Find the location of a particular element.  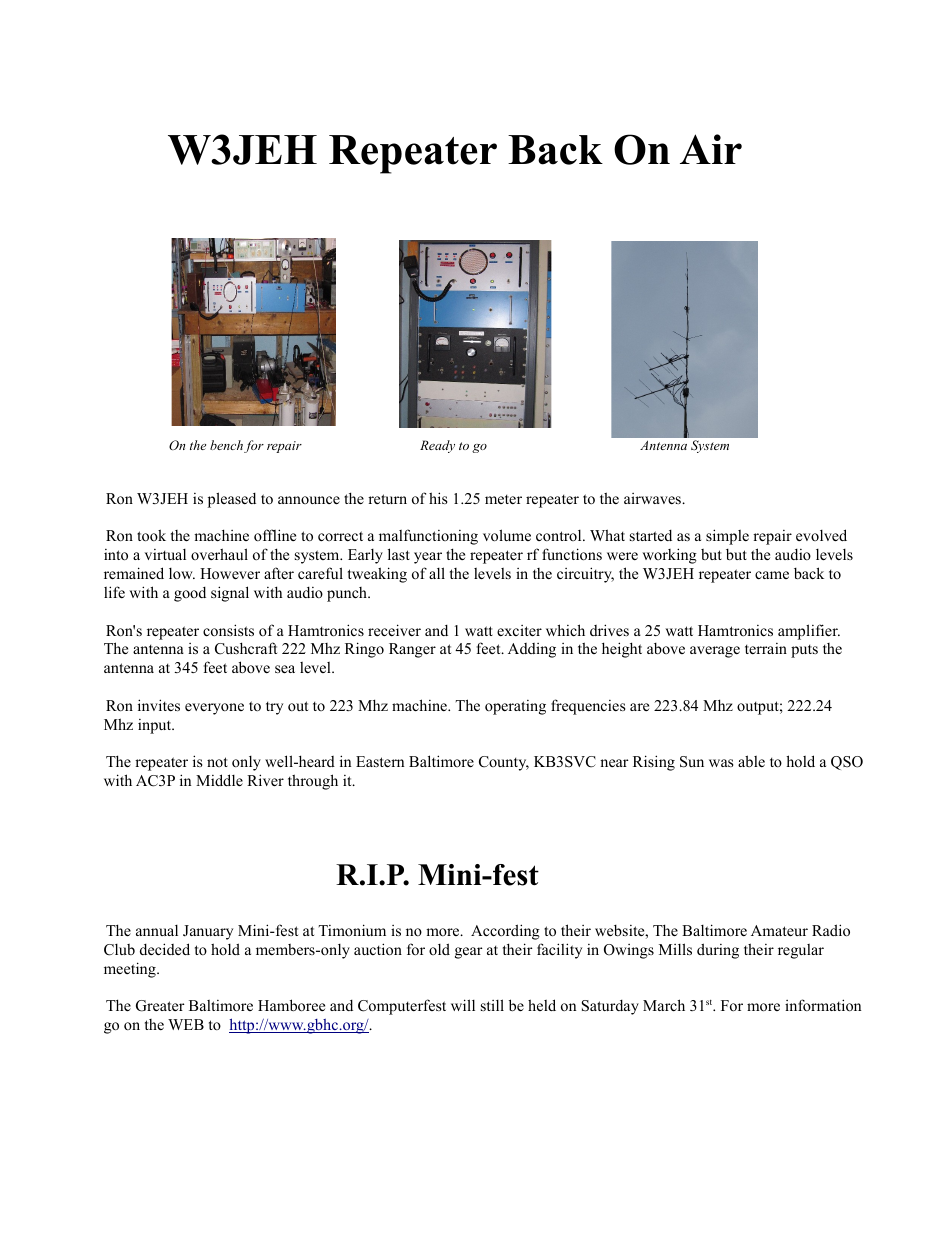

terrain is located at coordinates (766, 648).
